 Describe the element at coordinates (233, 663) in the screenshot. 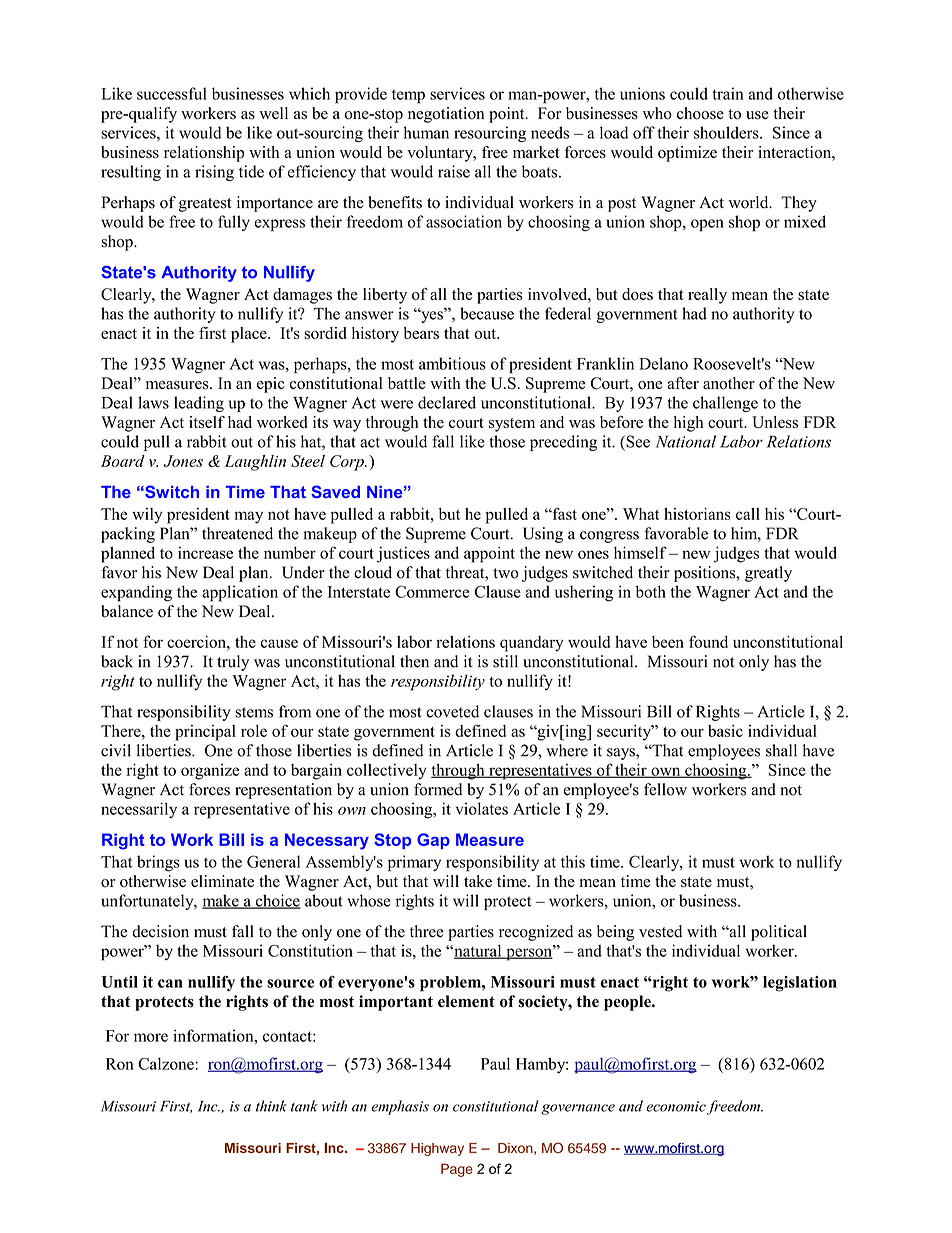

I see `truly` at that location.
